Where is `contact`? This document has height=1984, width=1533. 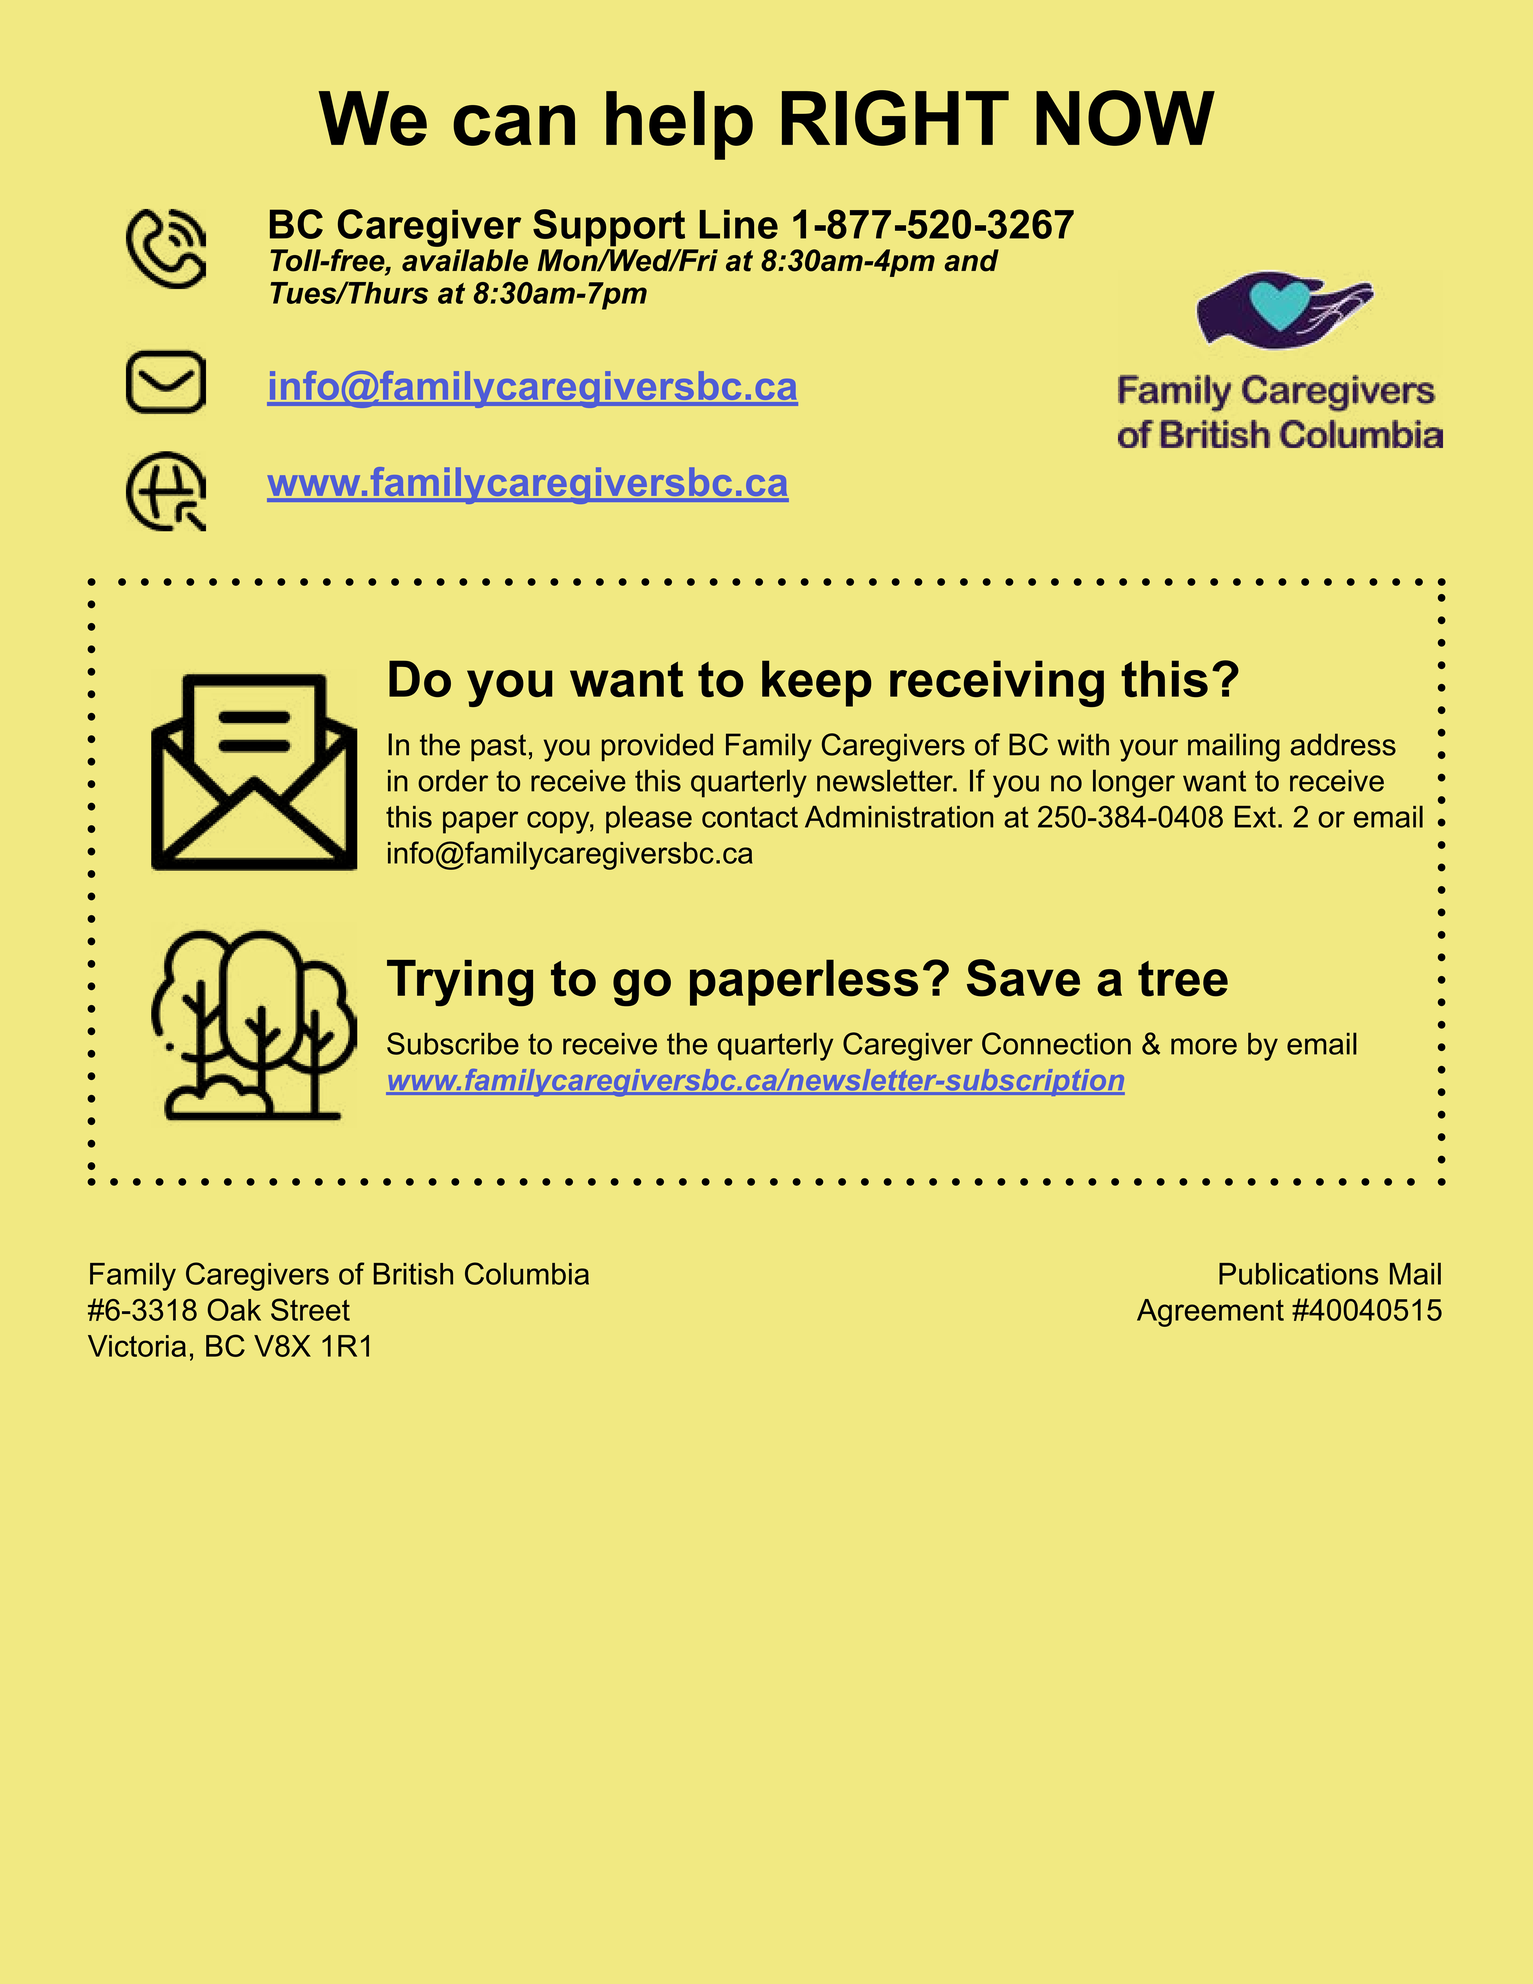
contact is located at coordinates (750, 817).
